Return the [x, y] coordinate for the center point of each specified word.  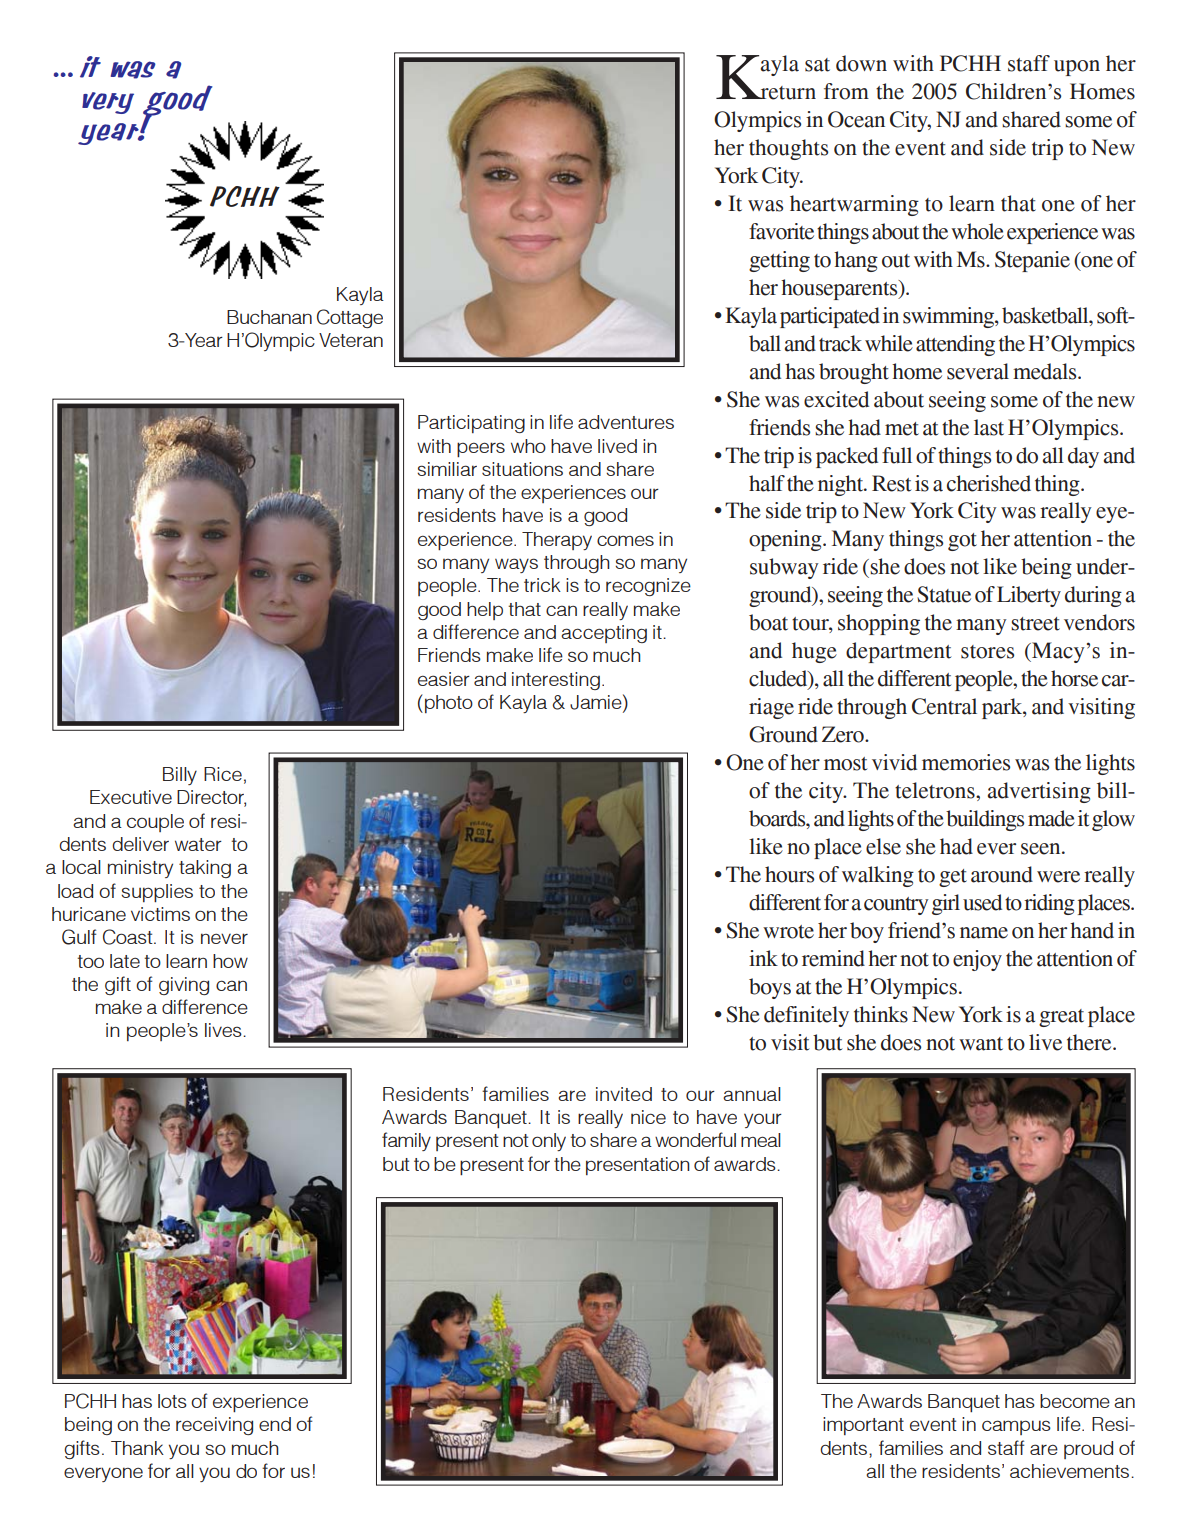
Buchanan [269, 317]
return [787, 93]
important [863, 1426]
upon [1077, 68]
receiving [214, 1426]
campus [1016, 1427]
